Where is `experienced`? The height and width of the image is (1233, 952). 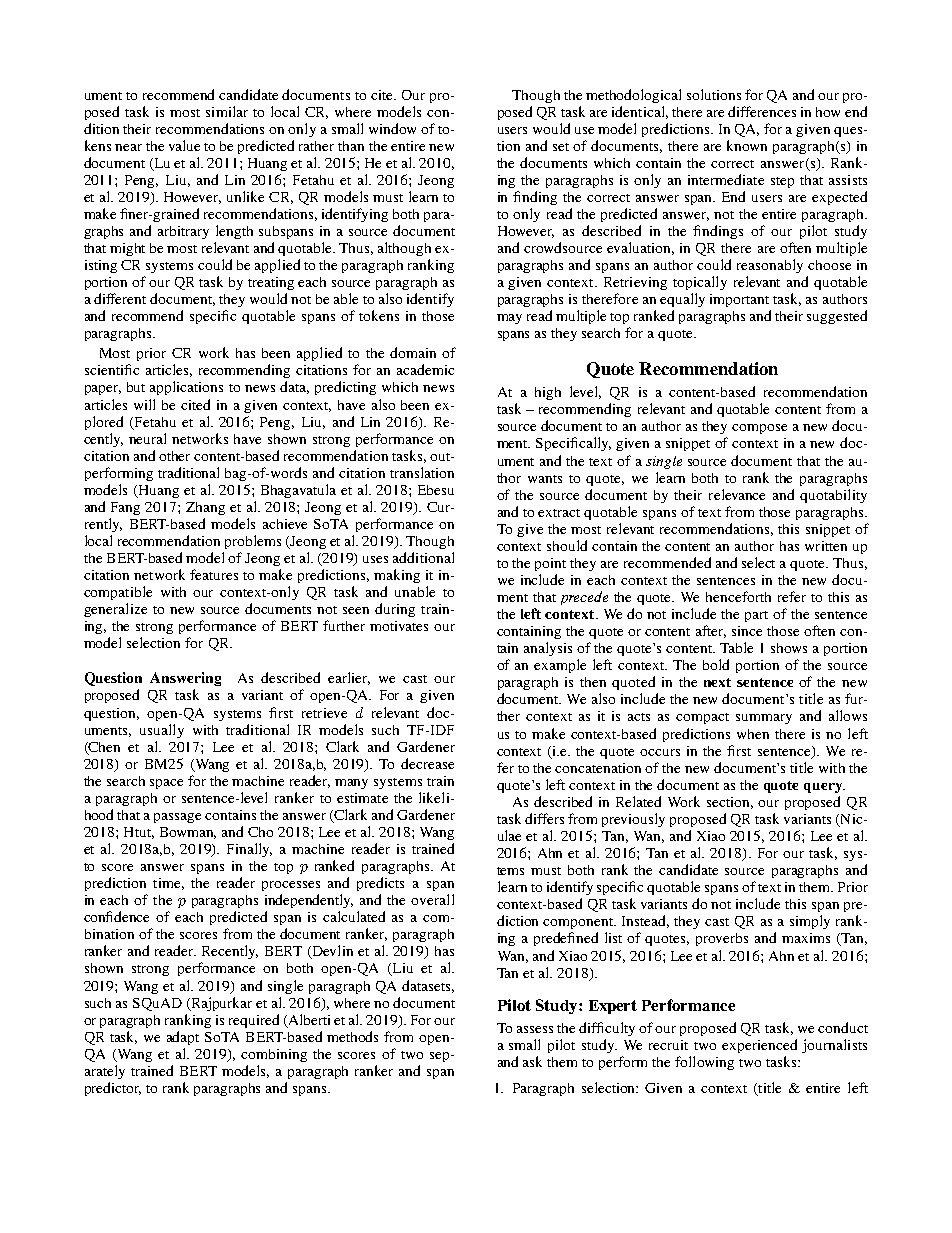
experienced is located at coordinates (759, 1046).
